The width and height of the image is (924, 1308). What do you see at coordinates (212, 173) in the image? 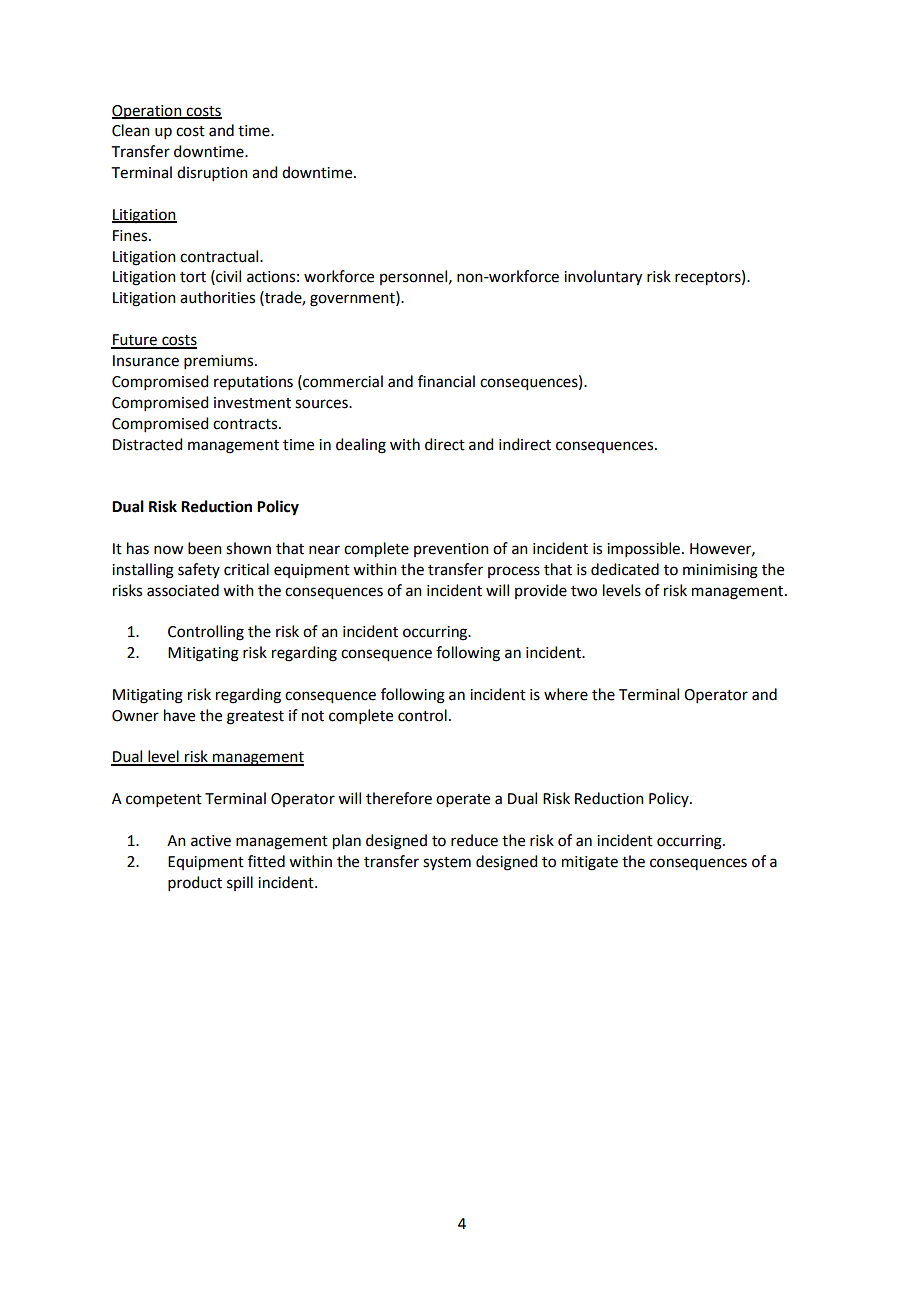
I see `disruption` at bounding box center [212, 173].
